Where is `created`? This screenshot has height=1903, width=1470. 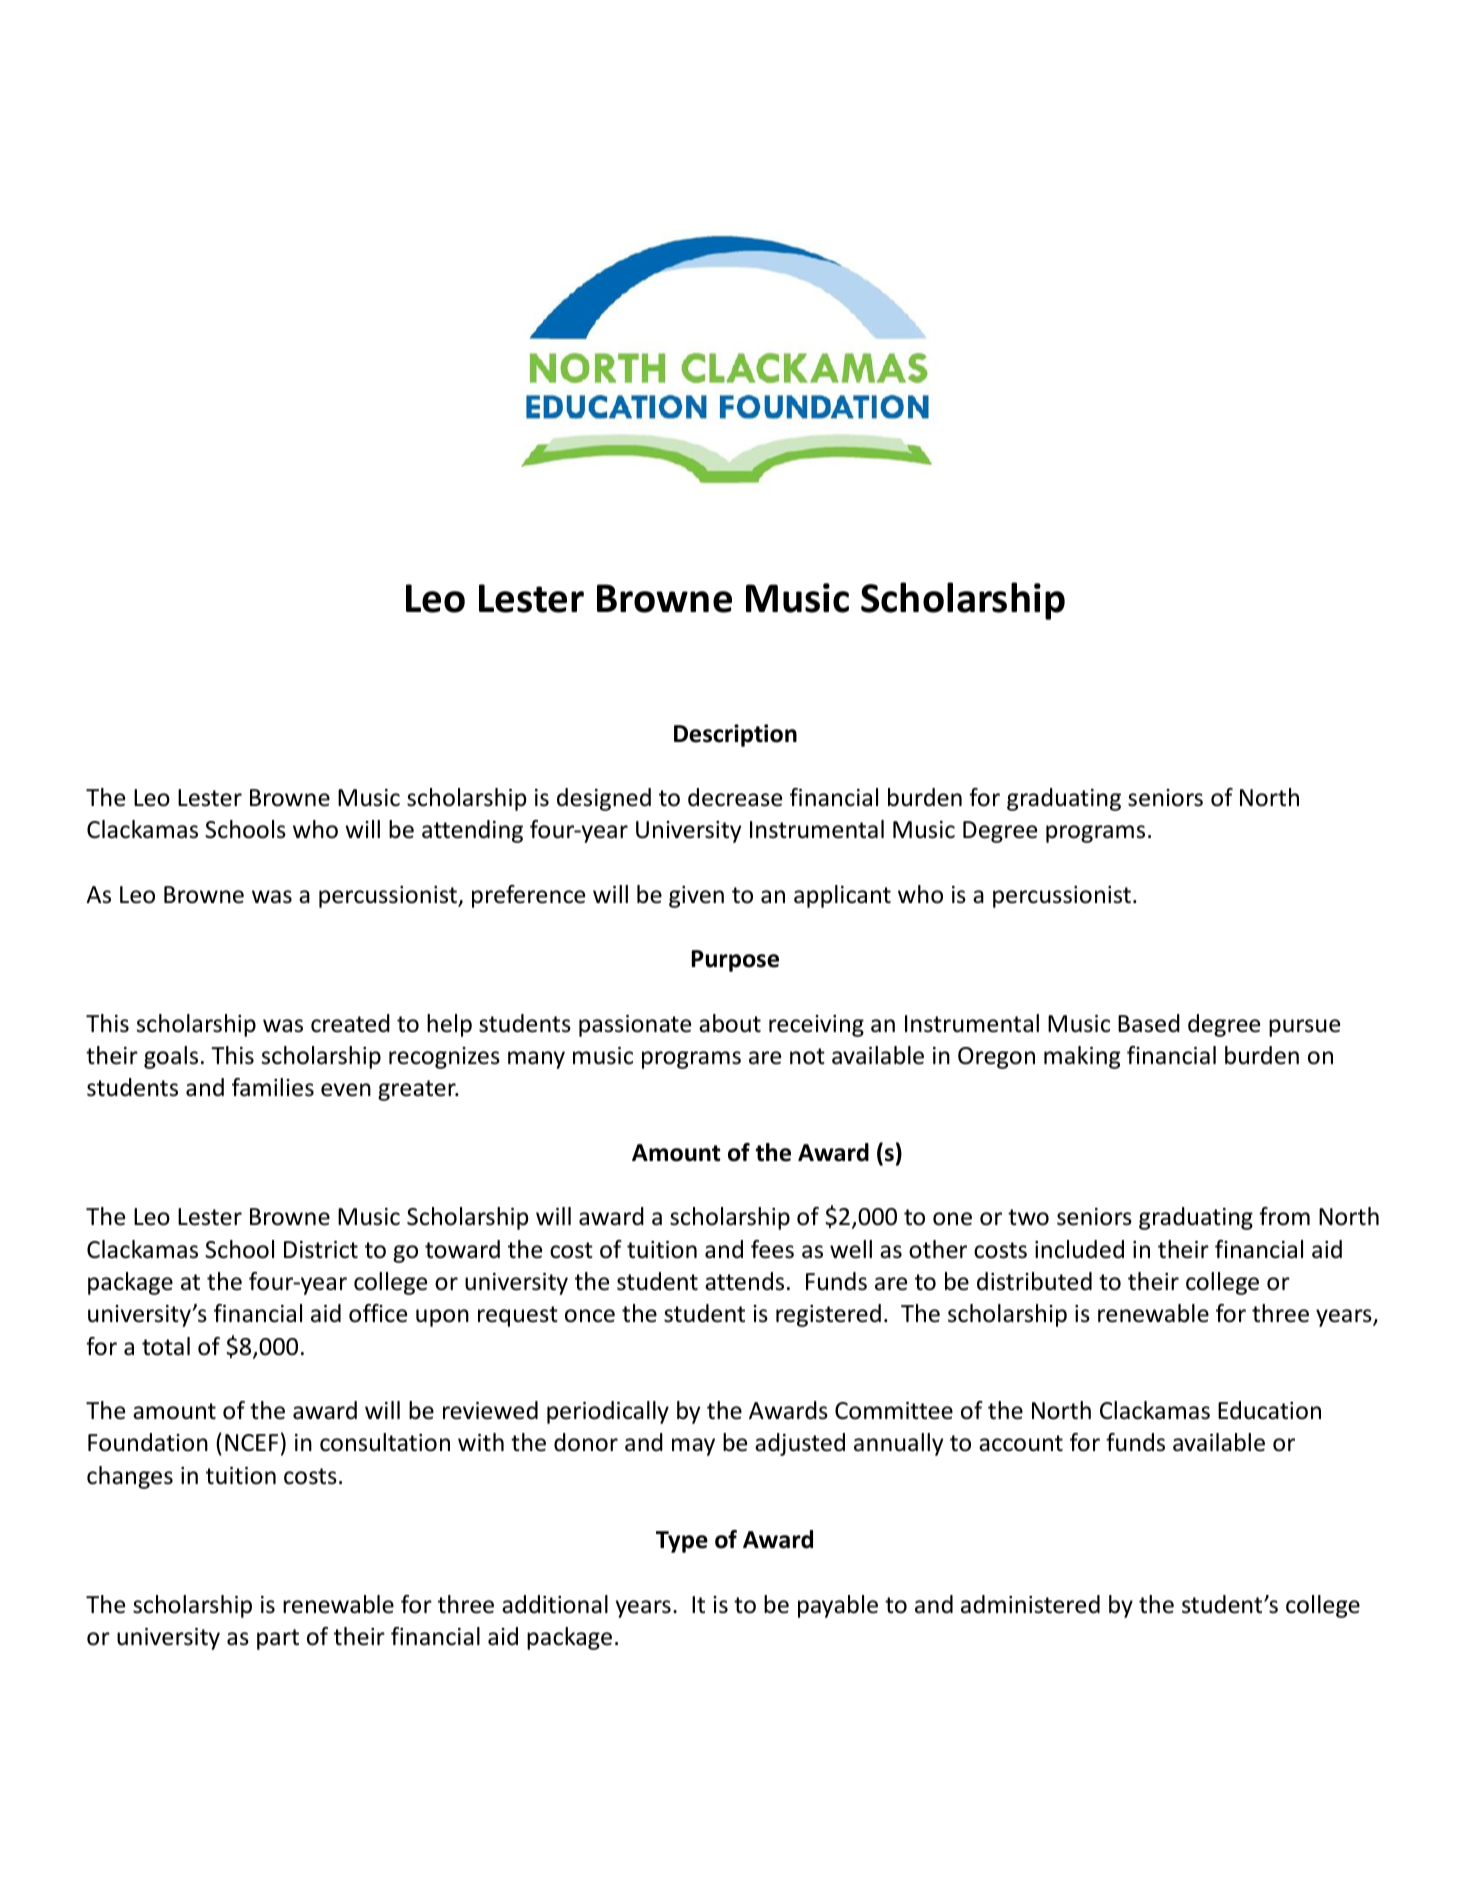
created is located at coordinates (350, 1023).
